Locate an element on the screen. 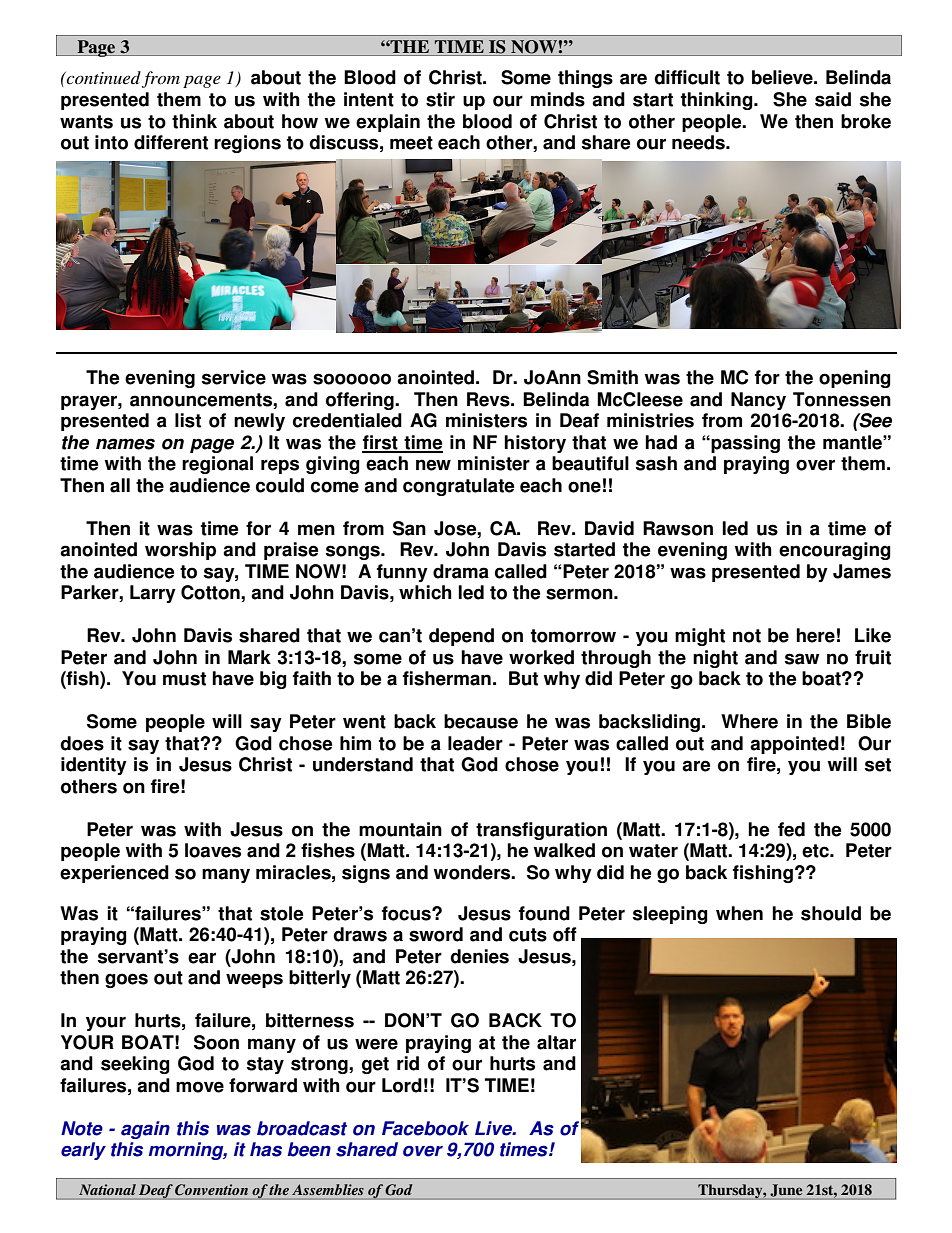  regional is located at coordinates (217, 465).
